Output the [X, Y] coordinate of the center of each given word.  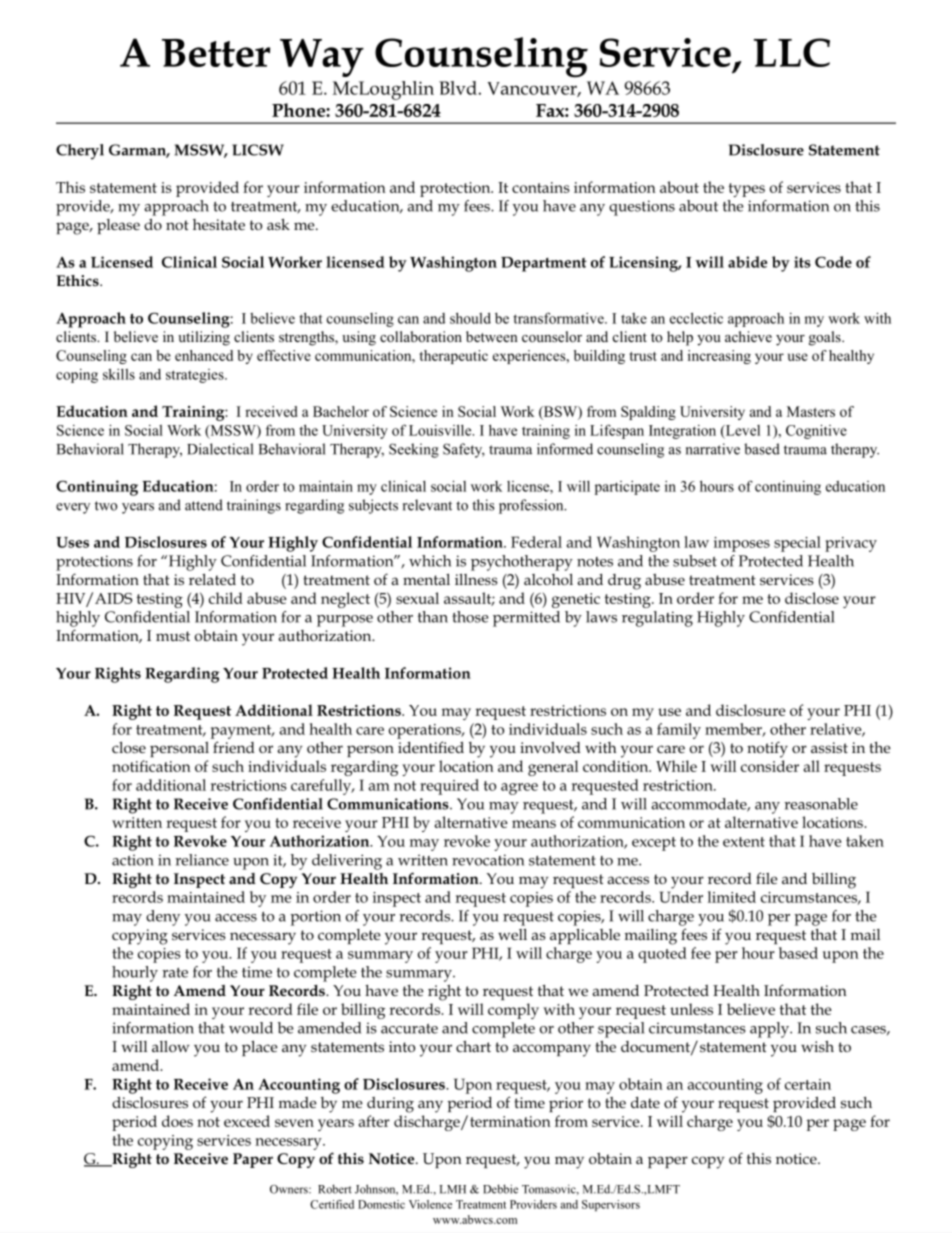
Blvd [458, 88]
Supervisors [611, 1205]
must [173, 636]
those [470, 617]
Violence [430, 1204]
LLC [792, 52]
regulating [657, 619]
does [177, 1121]
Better [216, 53]
